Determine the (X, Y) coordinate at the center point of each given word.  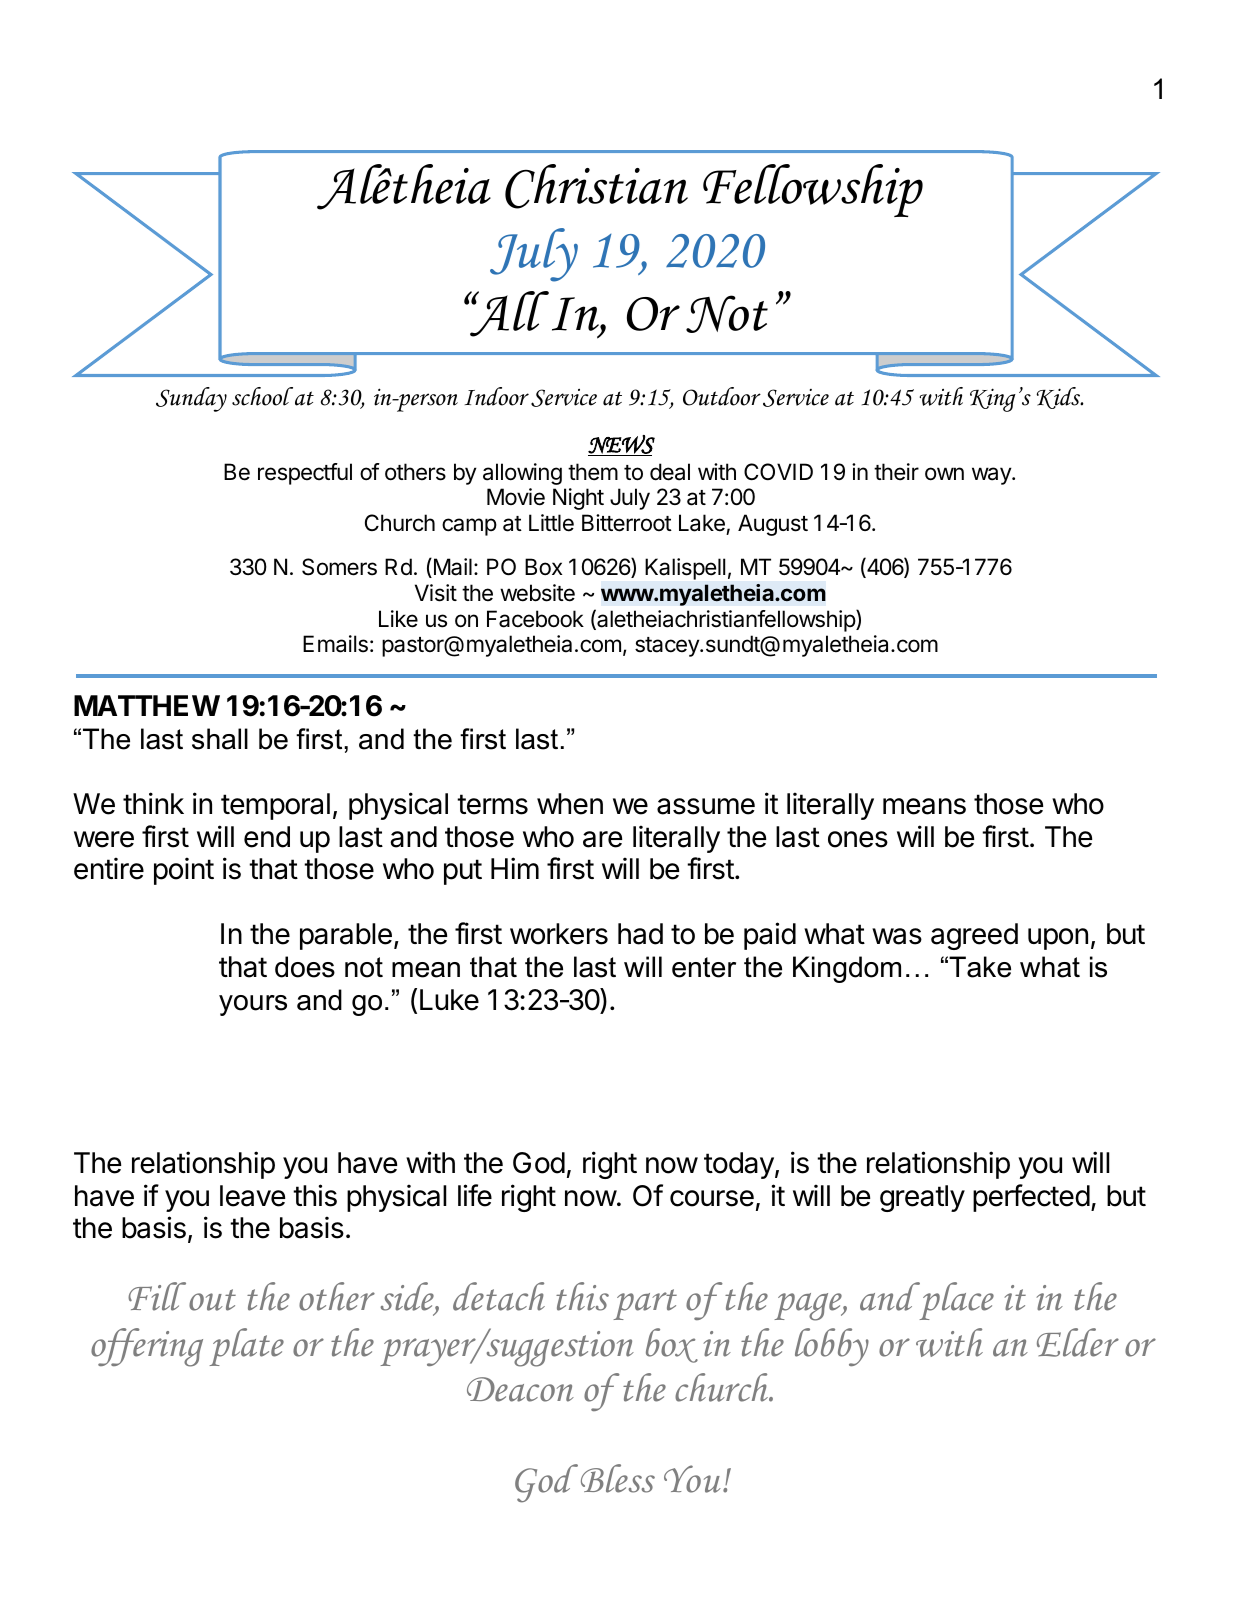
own (944, 474)
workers (559, 934)
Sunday (191, 399)
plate (246, 1347)
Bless (618, 1478)
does (305, 967)
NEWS (621, 445)
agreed (974, 936)
